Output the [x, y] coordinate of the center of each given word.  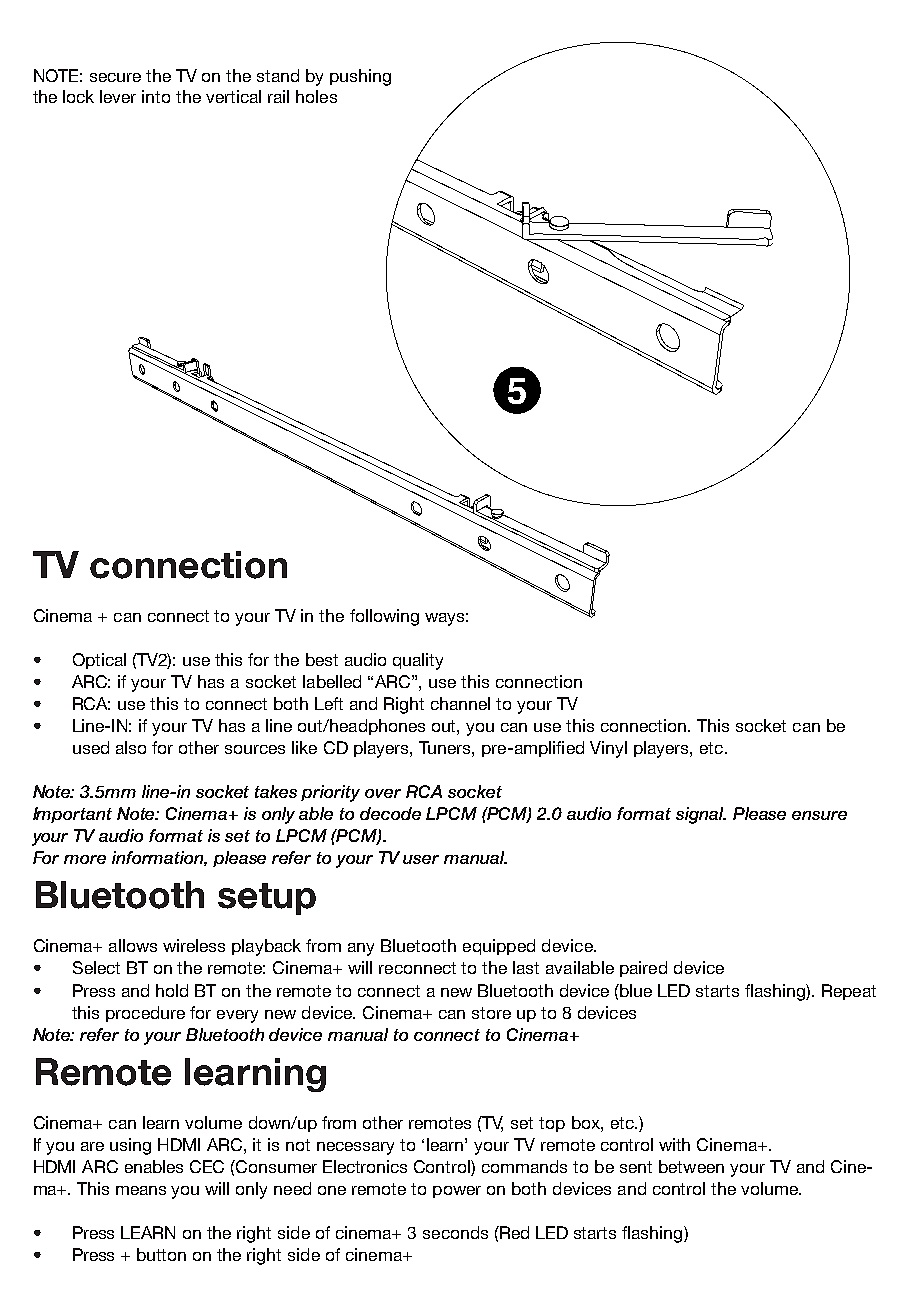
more [85, 859]
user [421, 859]
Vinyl [608, 749]
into [156, 96]
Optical [99, 661]
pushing [360, 77]
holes [316, 96]
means [141, 1190]
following [384, 617]
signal [701, 815]
